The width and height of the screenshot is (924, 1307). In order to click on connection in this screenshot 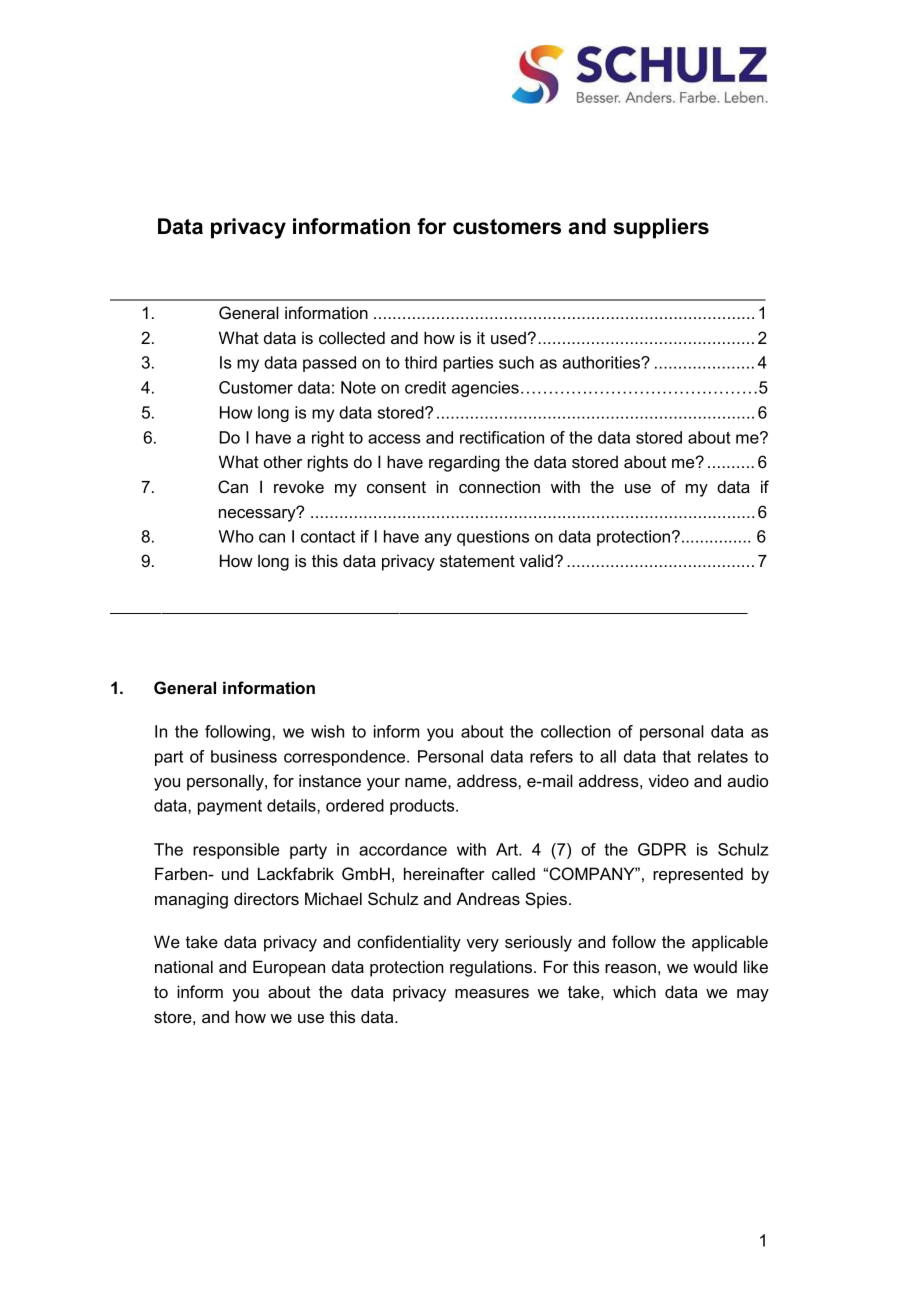, I will do `click(499, 486)`.
